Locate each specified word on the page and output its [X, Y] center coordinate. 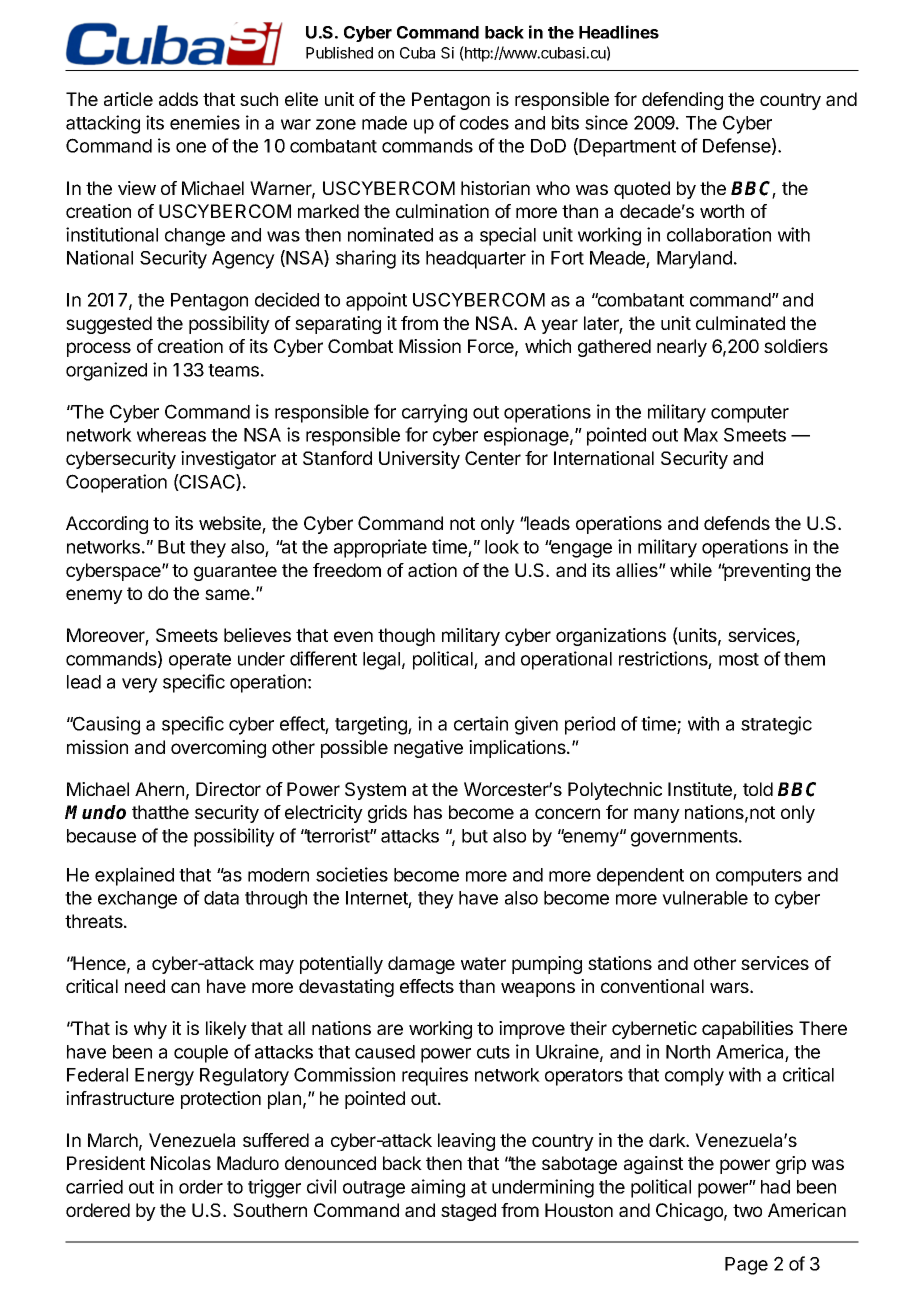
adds [178, 99]
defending [682, 101]
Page [746, 1266]
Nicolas [181, 1163]
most [739, 659]
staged [468, 1212]
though [406, 637]
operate [200, 661]
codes [484, 123]
